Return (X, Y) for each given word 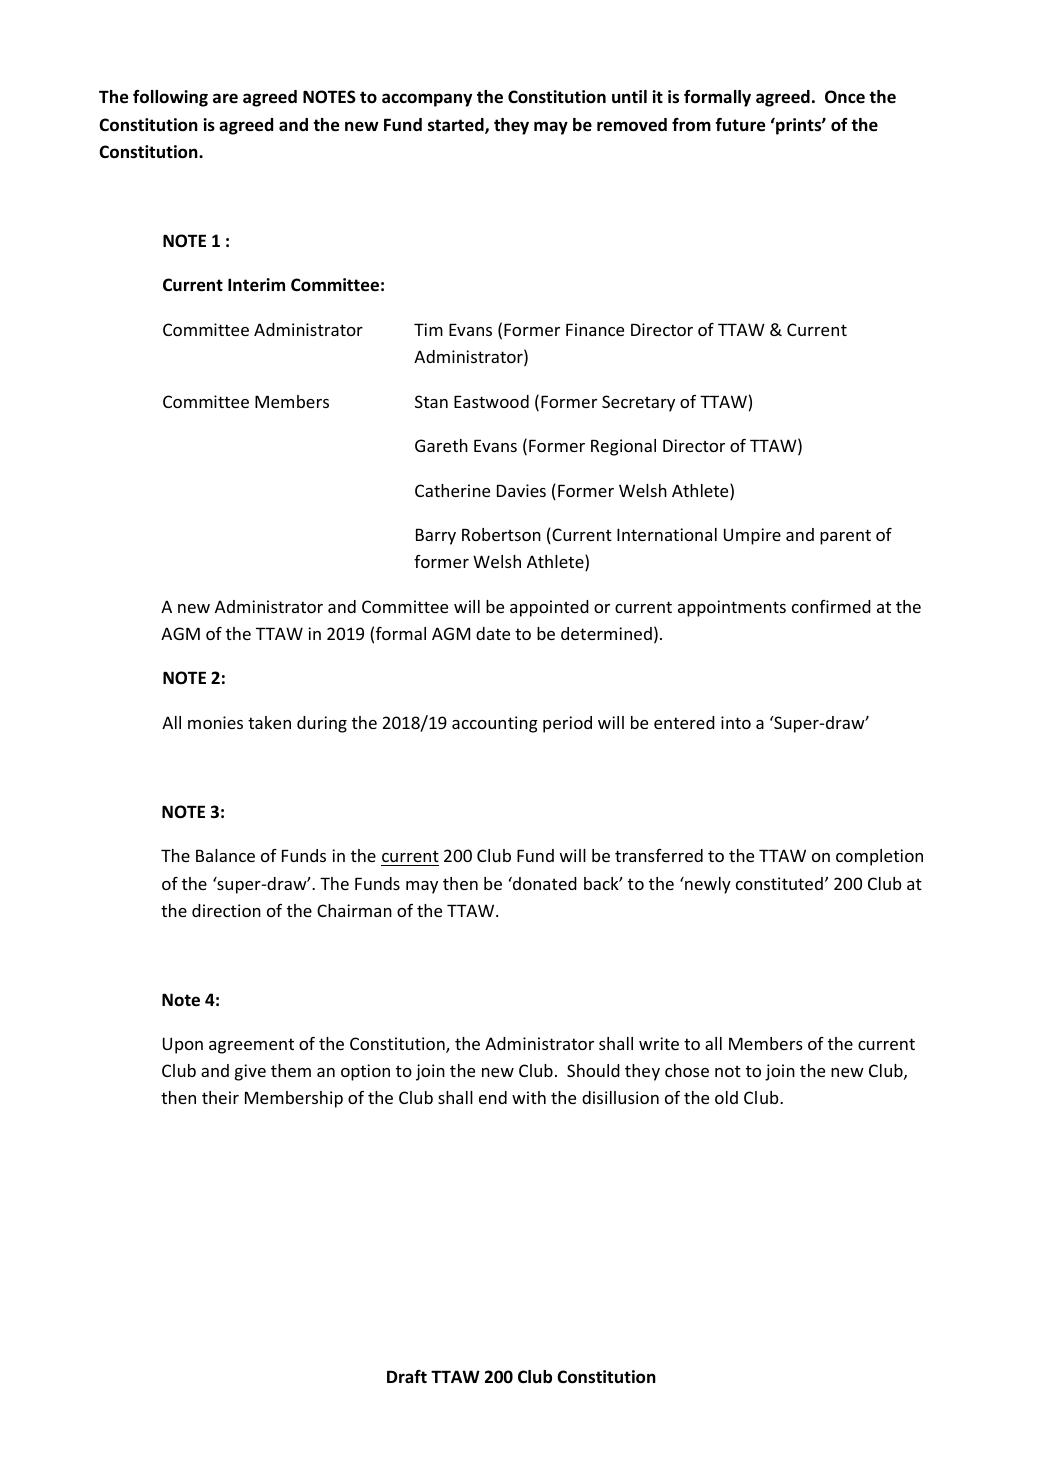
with (529, 1097)
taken (269, 722)
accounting (495, 724)
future (740, 125)
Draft (407, 1376)
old (726, 1097)
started (457, 126)
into (736, 722)
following (170, 98)
